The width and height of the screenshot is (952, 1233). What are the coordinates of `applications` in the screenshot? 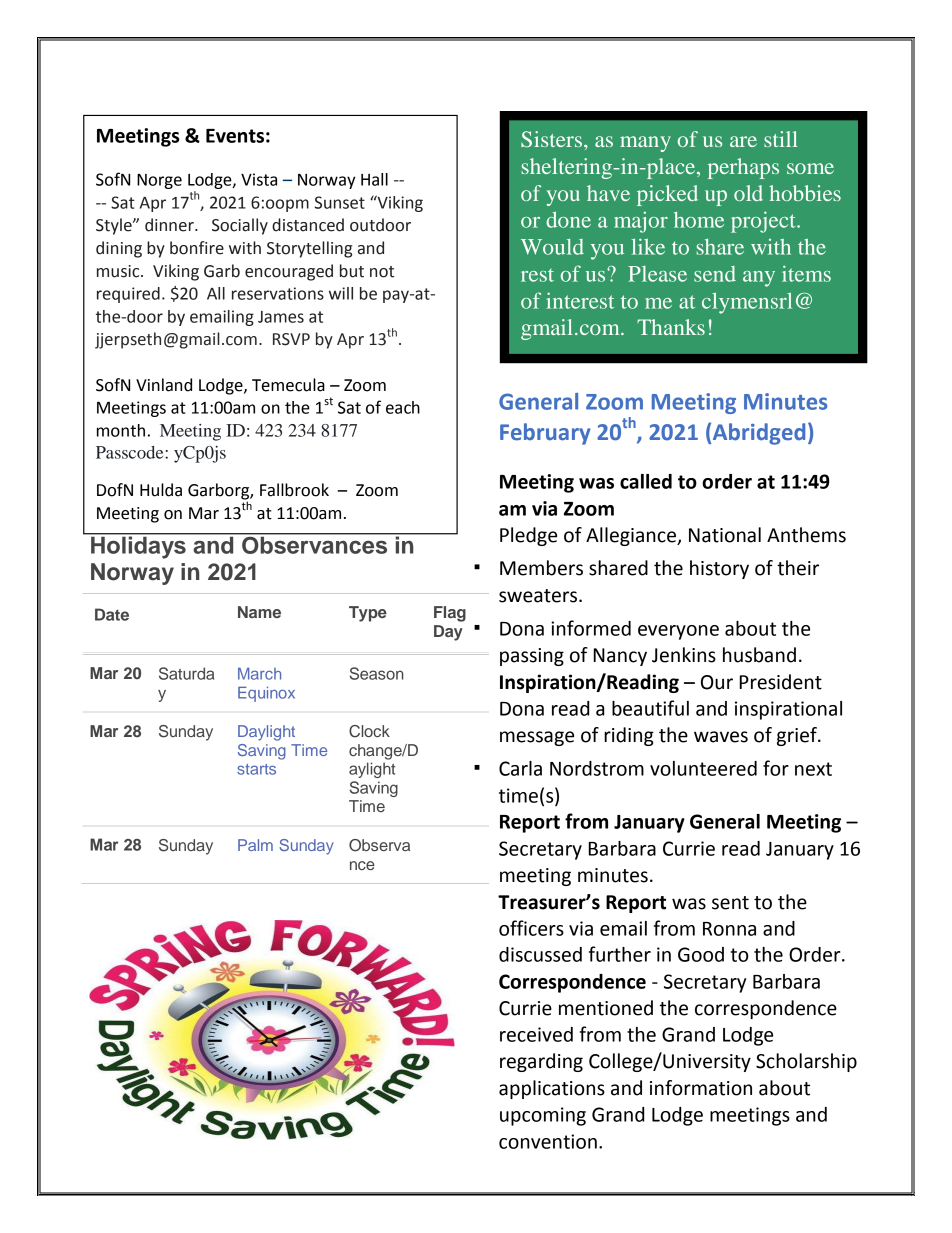 It's located at (552, 1089).
